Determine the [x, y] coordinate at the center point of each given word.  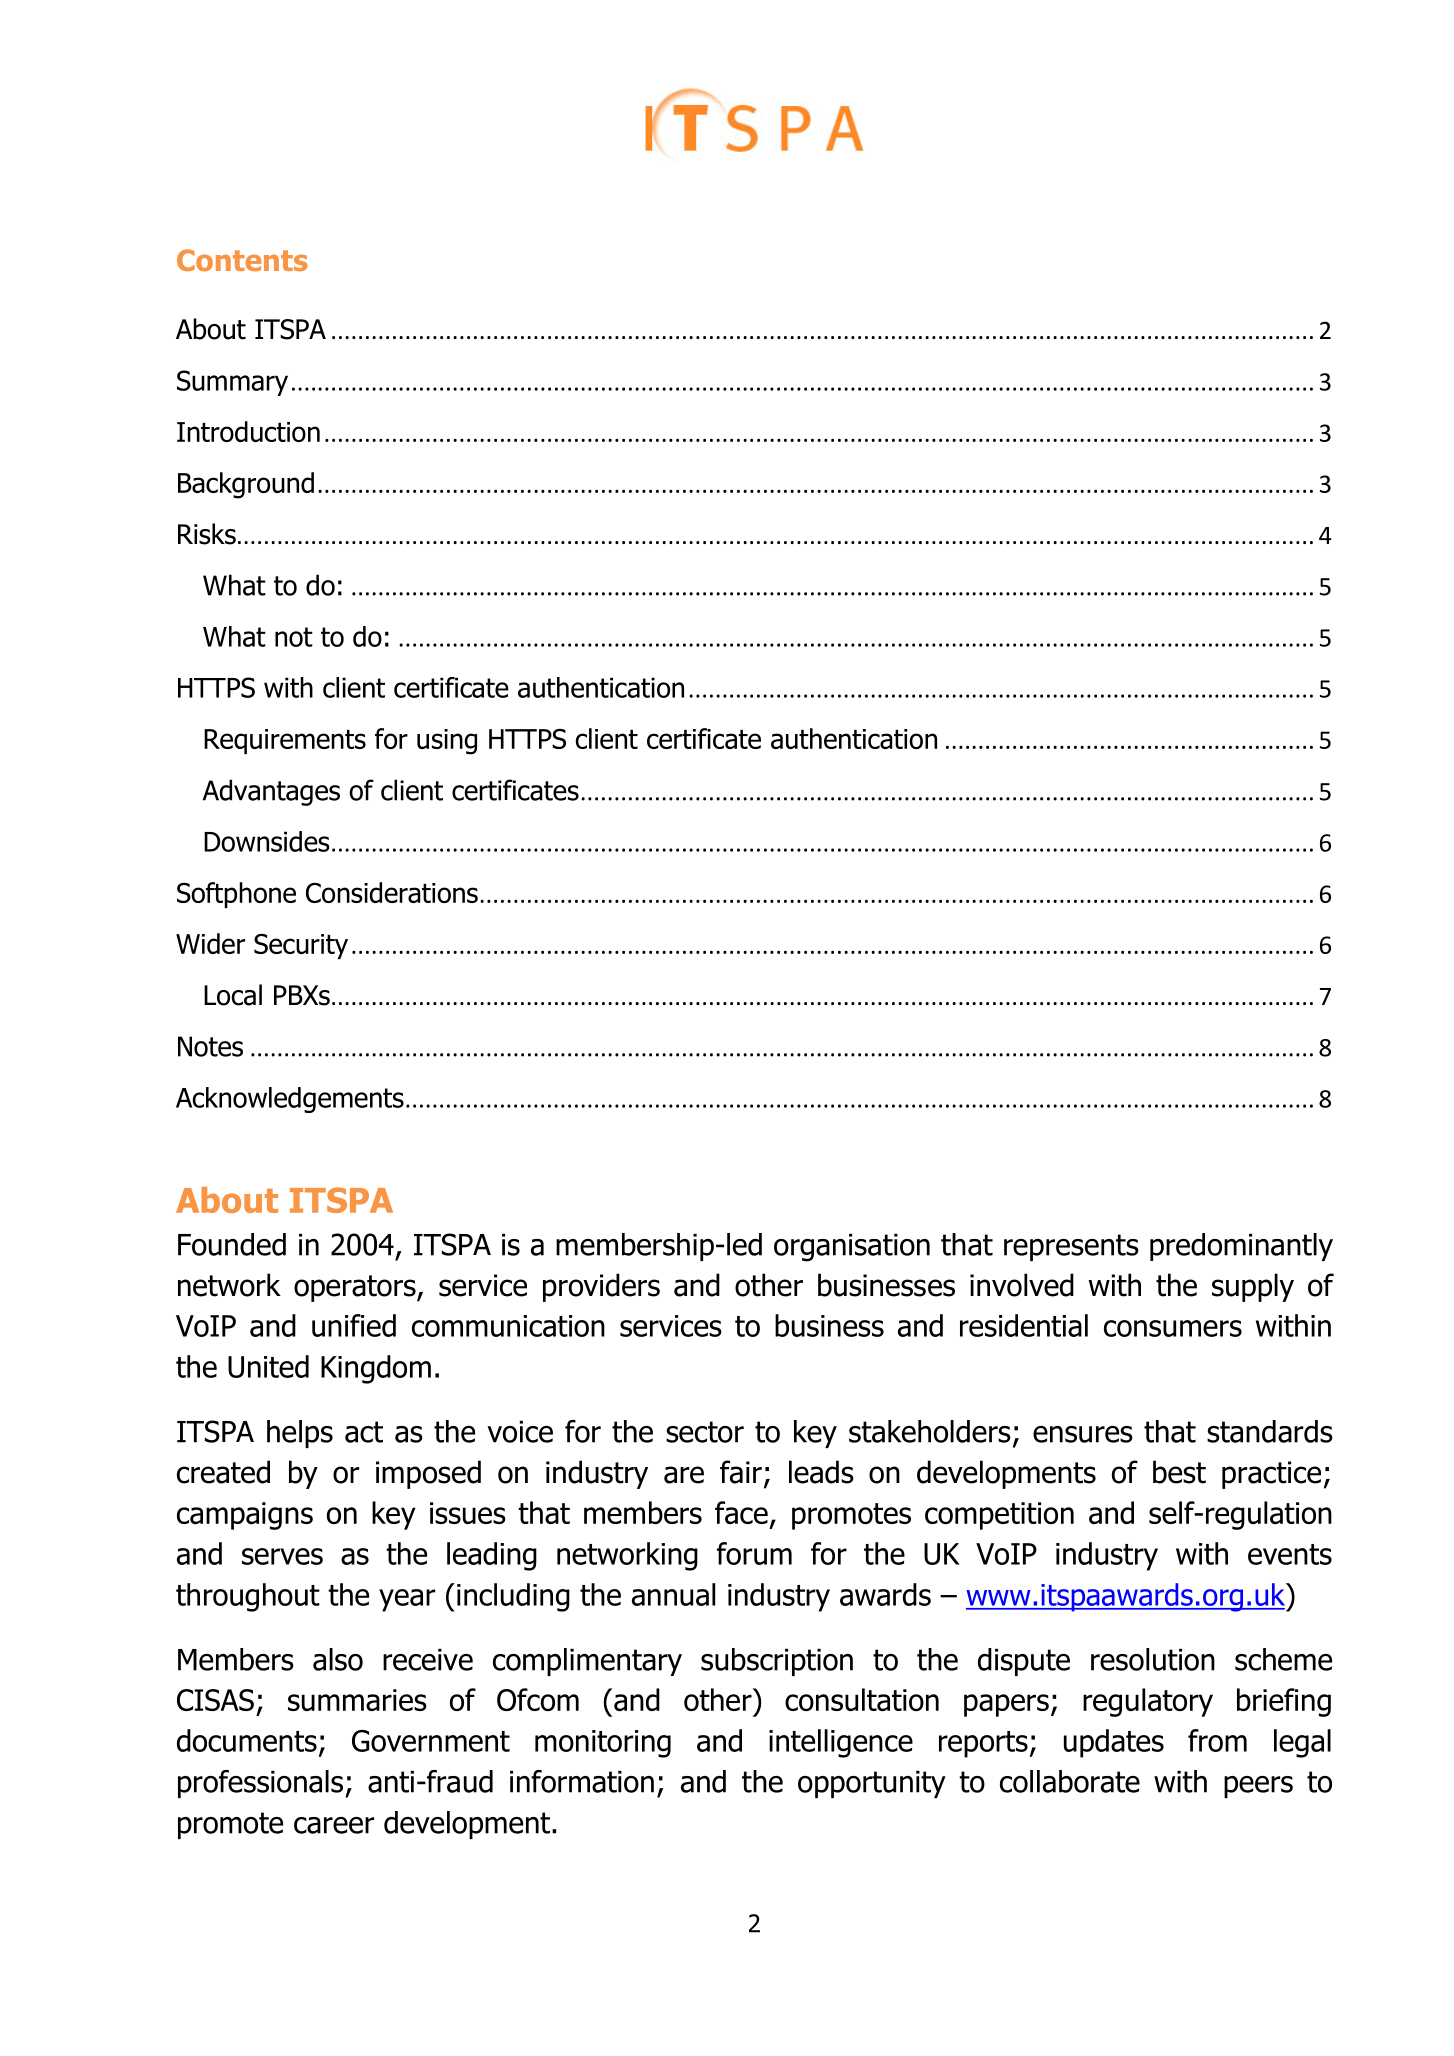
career [334, 1825]
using [447, 742]
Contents [242, 260]
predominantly [1241, 1247]
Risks [207, 534]
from [1217, 1740]
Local [233, 995]
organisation [852, 1248]
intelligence [841, 1743]
